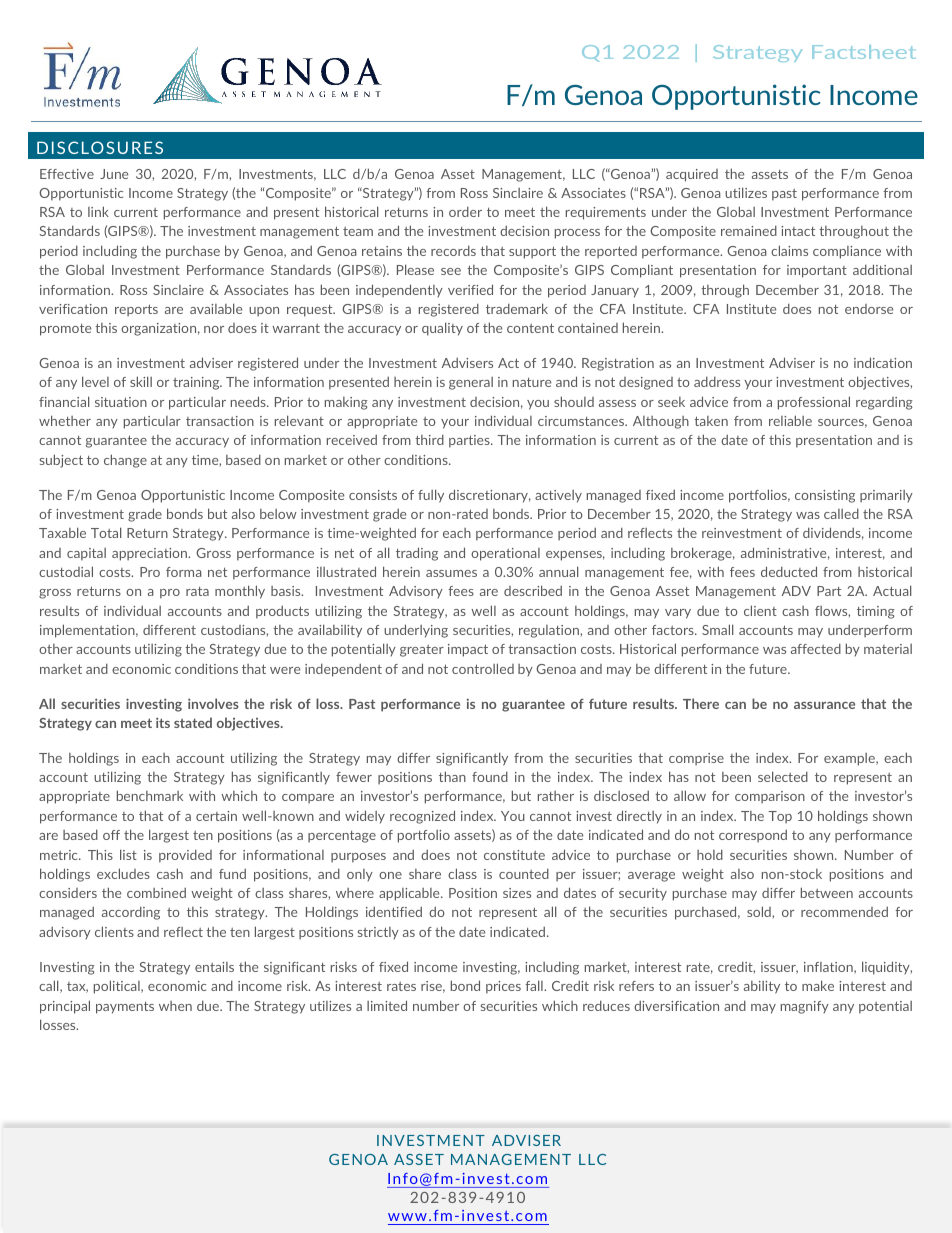  I want to click on deducted, so click(789, 571).
